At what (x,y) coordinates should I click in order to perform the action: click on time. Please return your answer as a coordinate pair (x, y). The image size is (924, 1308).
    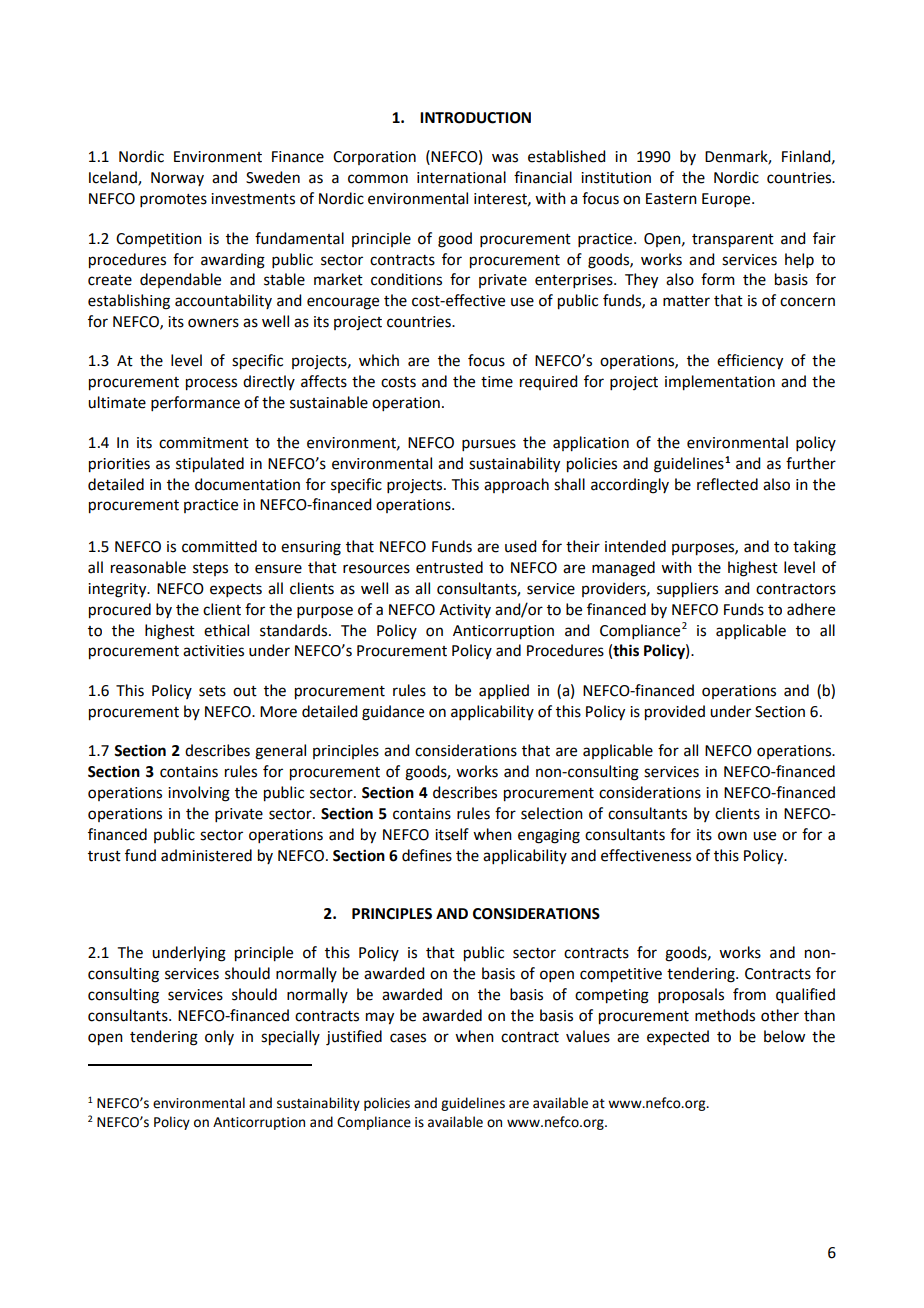
    Looking at the image, I should click on (497, 382).
